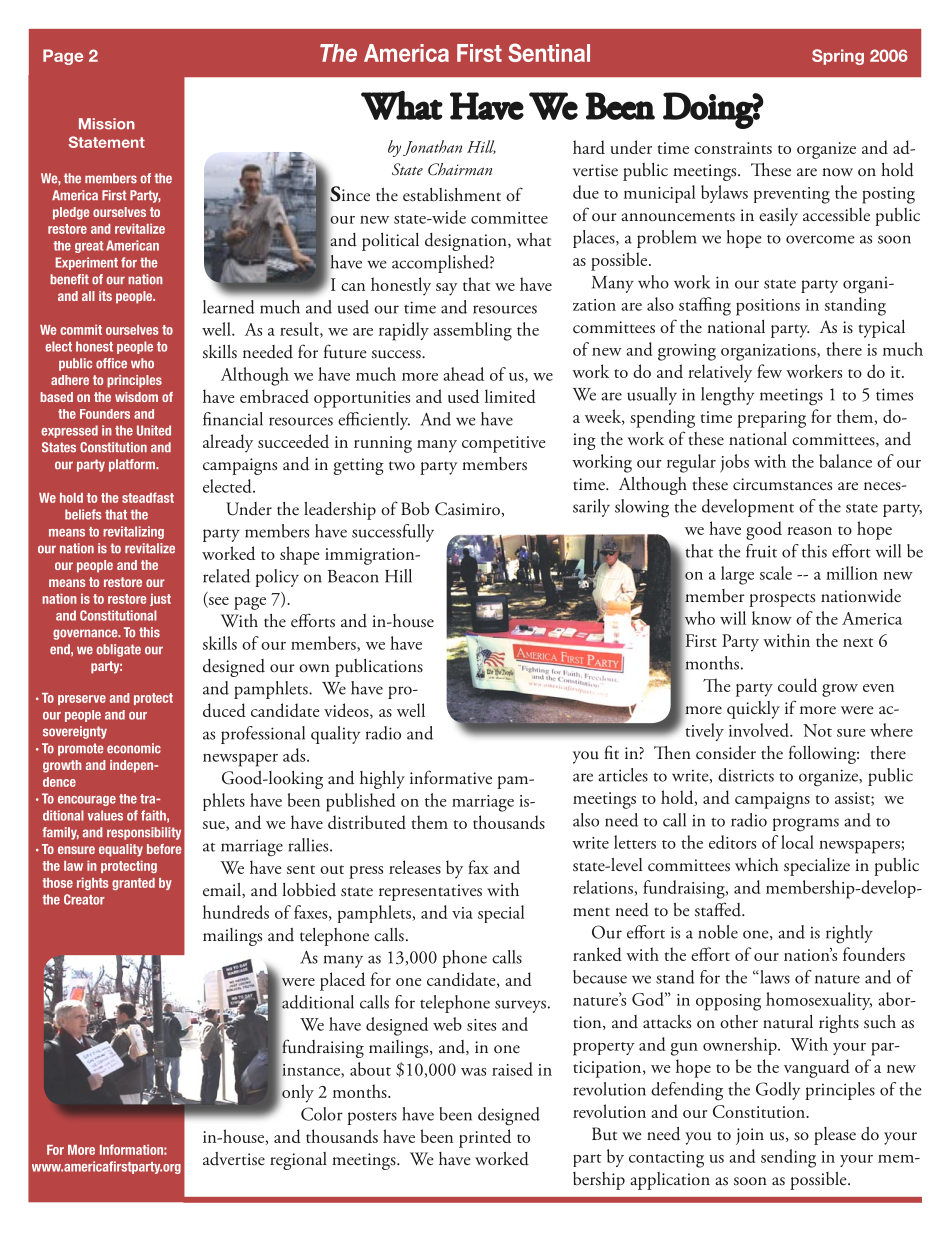 This document has height=1233, width=952. I want to click on Mission, so click(107, 124).
